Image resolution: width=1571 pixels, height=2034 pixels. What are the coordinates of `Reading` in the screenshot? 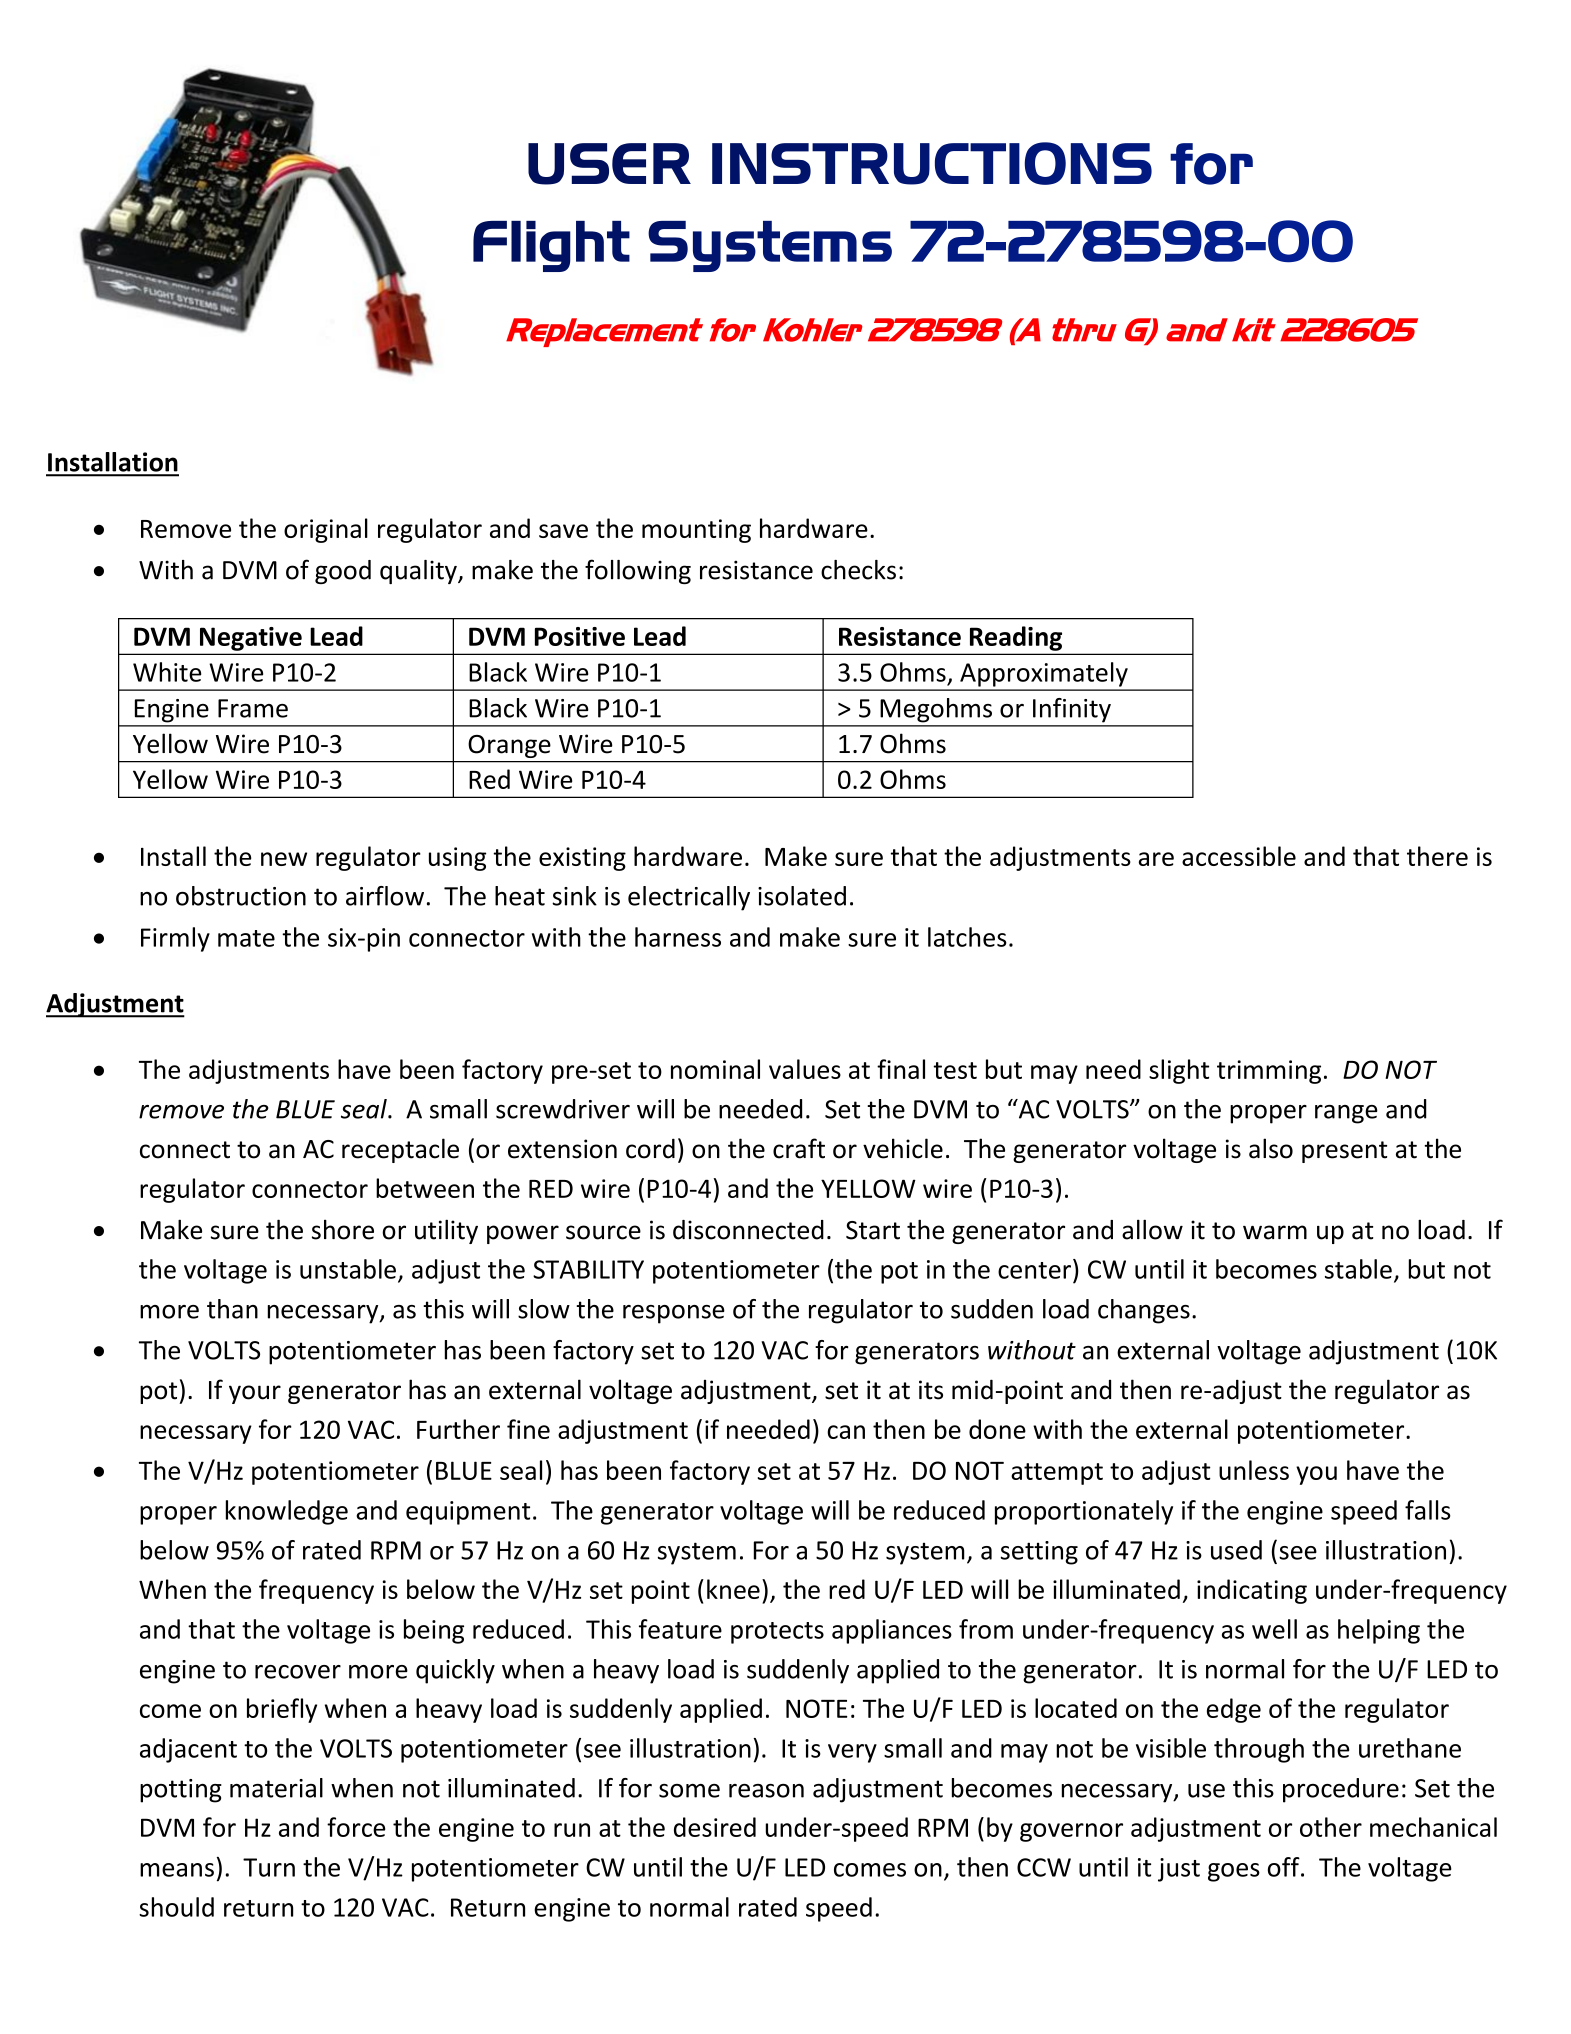 It's located at (1016, 638).
